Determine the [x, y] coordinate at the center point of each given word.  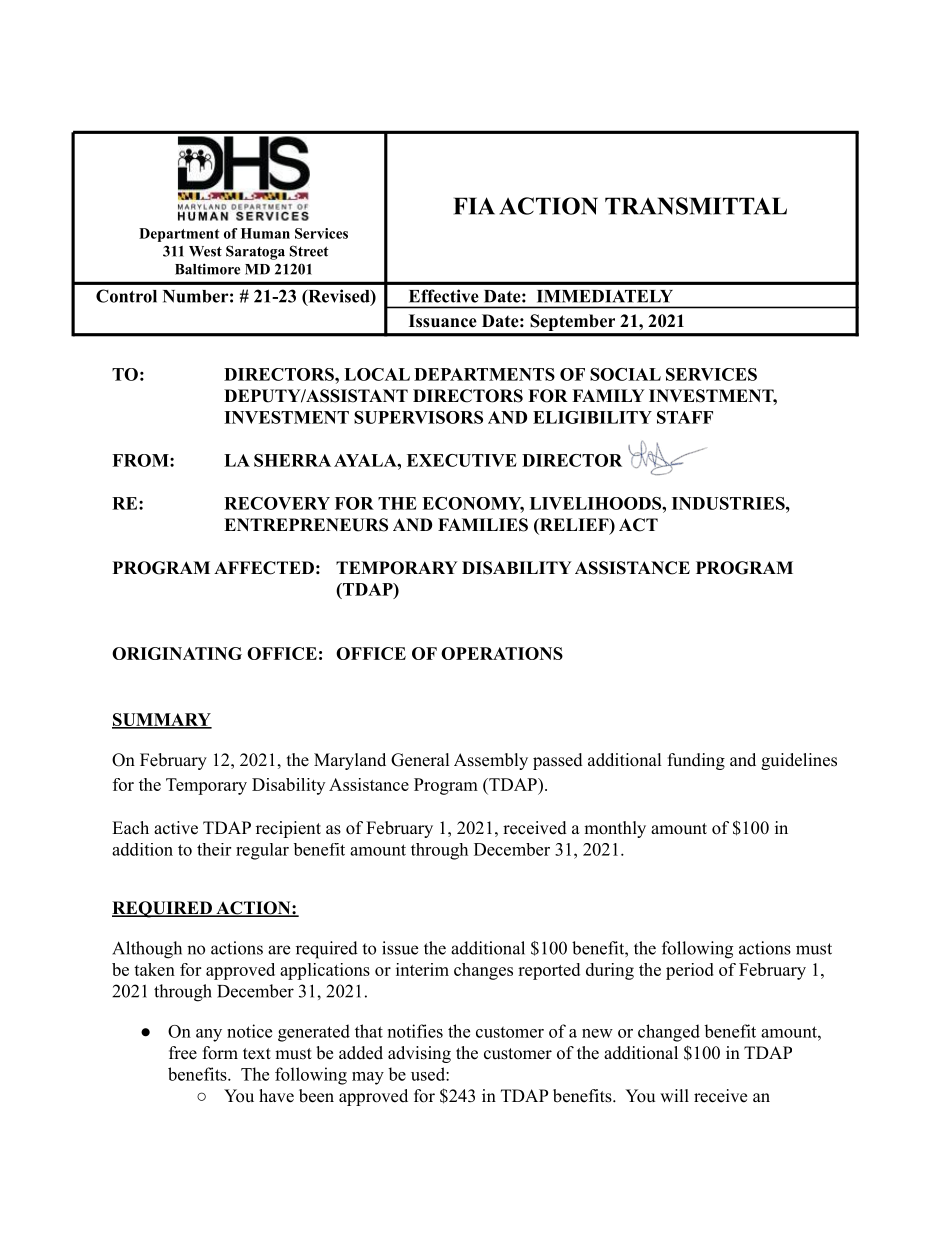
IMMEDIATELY [605, 296]
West [205, 251]
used [429, 1074]
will [674, 1095]
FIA [474, 206]
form [220, 1053]
